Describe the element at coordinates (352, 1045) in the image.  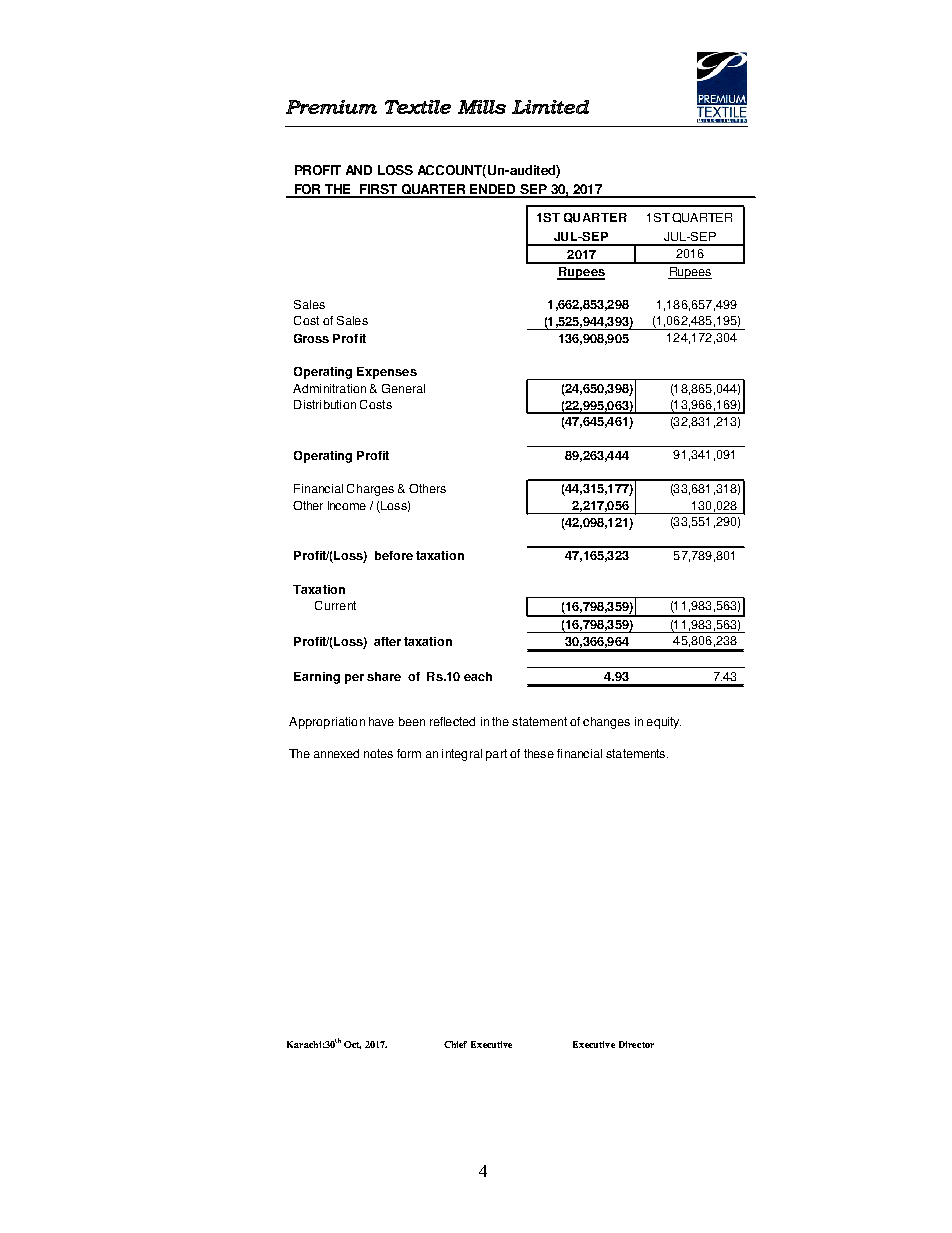
I see `Oct` at that location.
